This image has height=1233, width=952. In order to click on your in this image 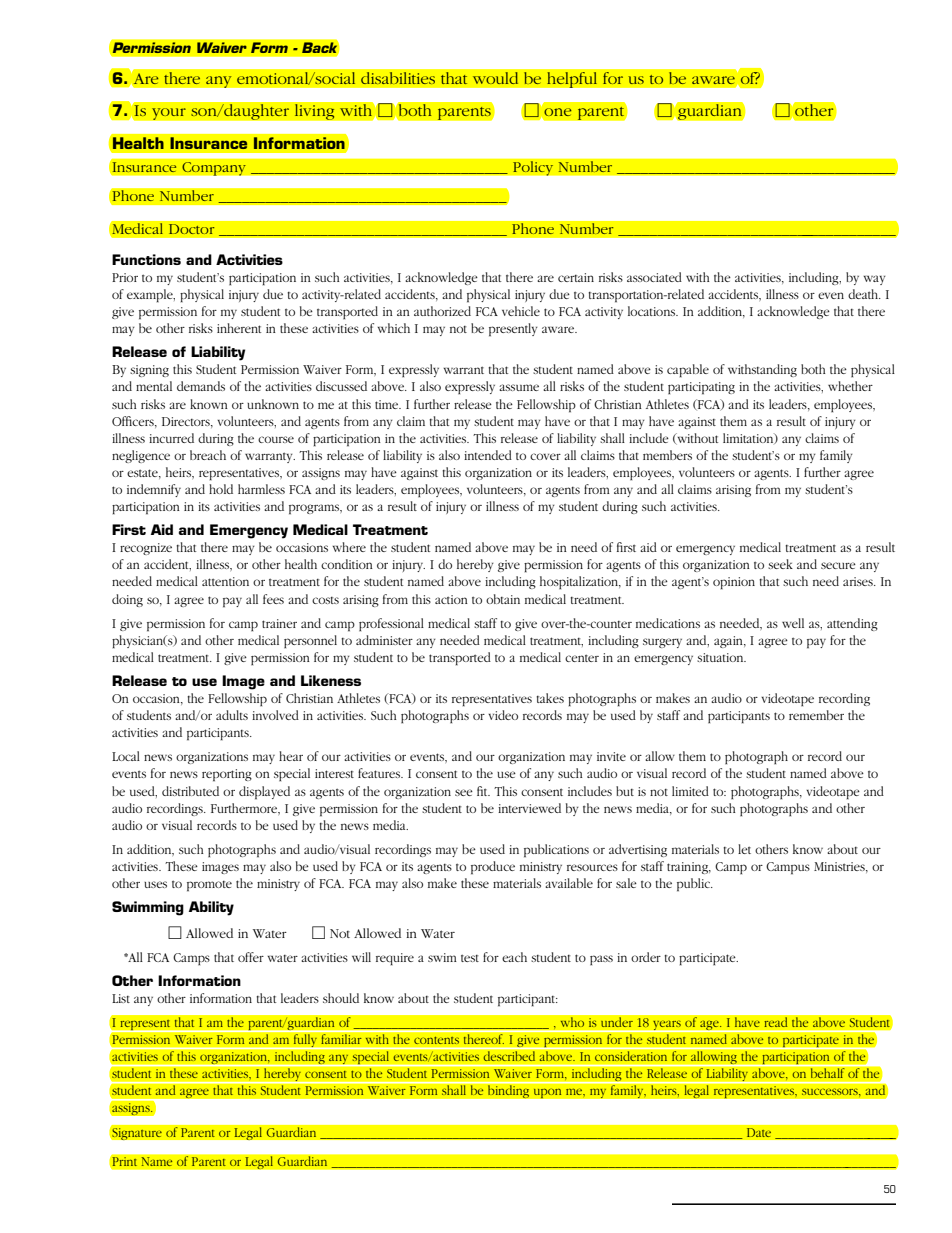, I will do `click(168, 114)`.
